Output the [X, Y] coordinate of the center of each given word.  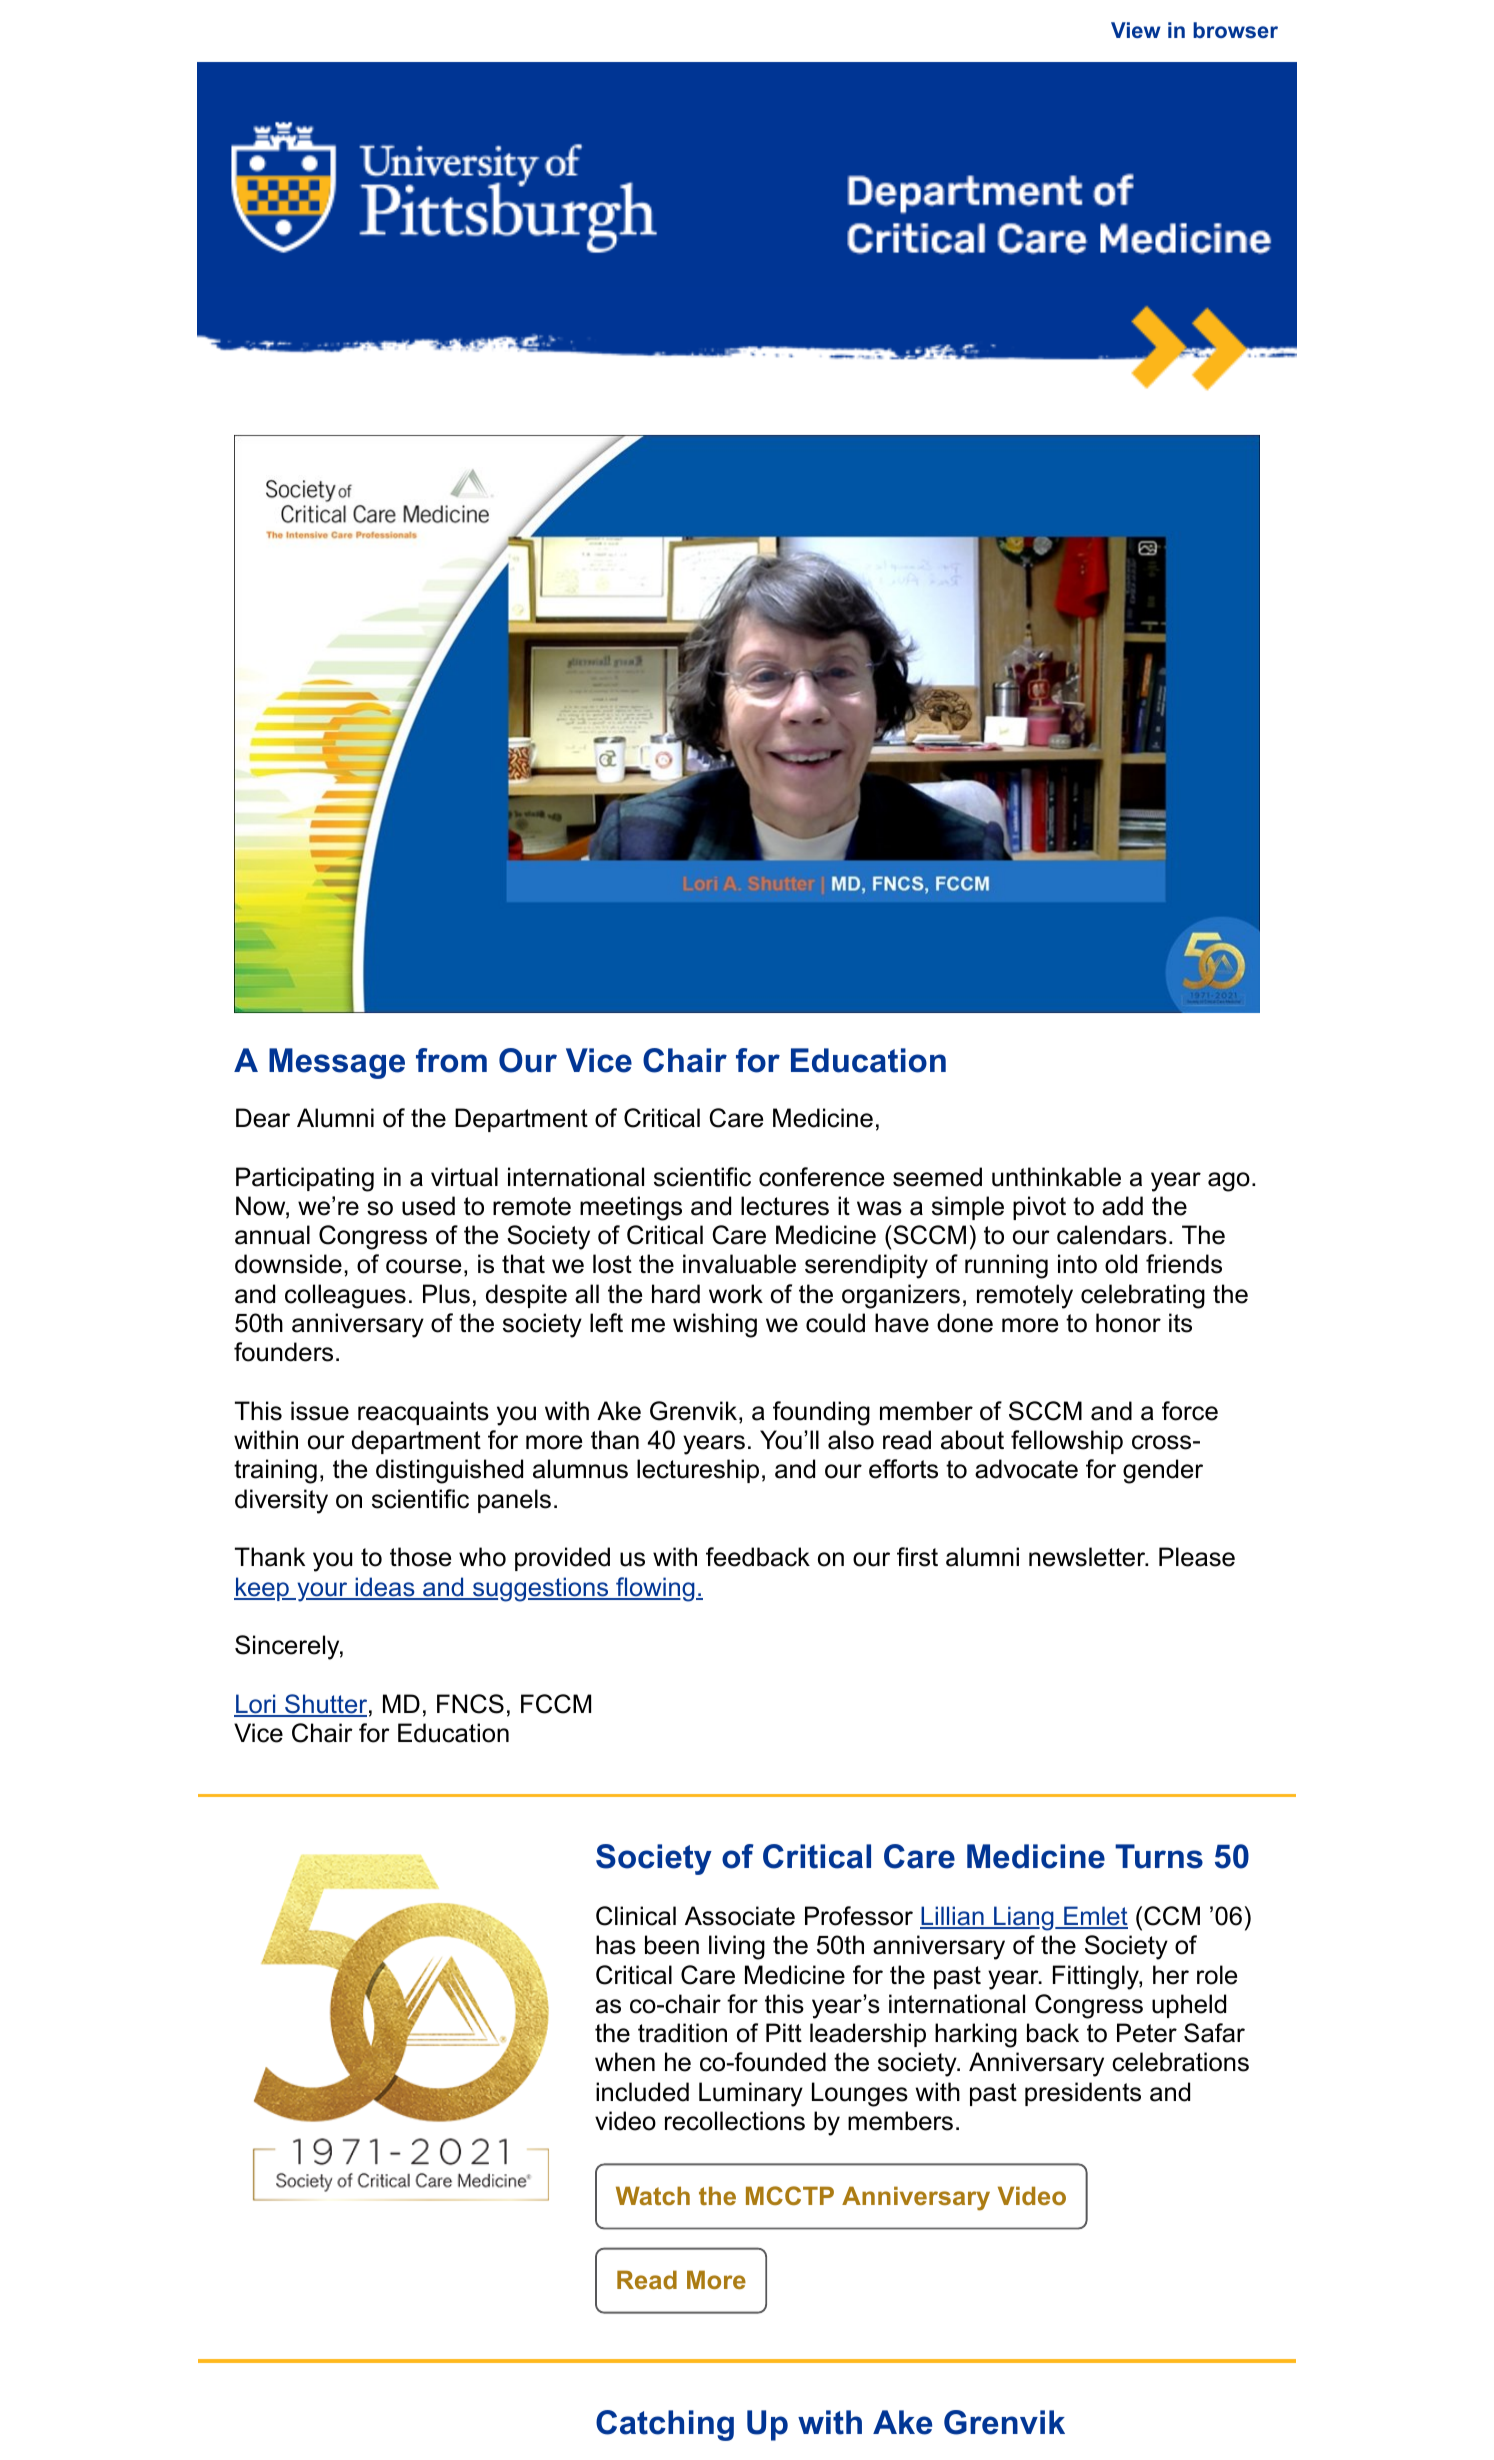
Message [337, 1063]
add [1122, 1206]
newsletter [1088, 1557]
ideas [385, 1588]
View [1136, 30]
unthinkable [1056, 1177]
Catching [665, 2425]
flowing [655, 1589]
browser [1235, 30]
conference [821, 1177]
